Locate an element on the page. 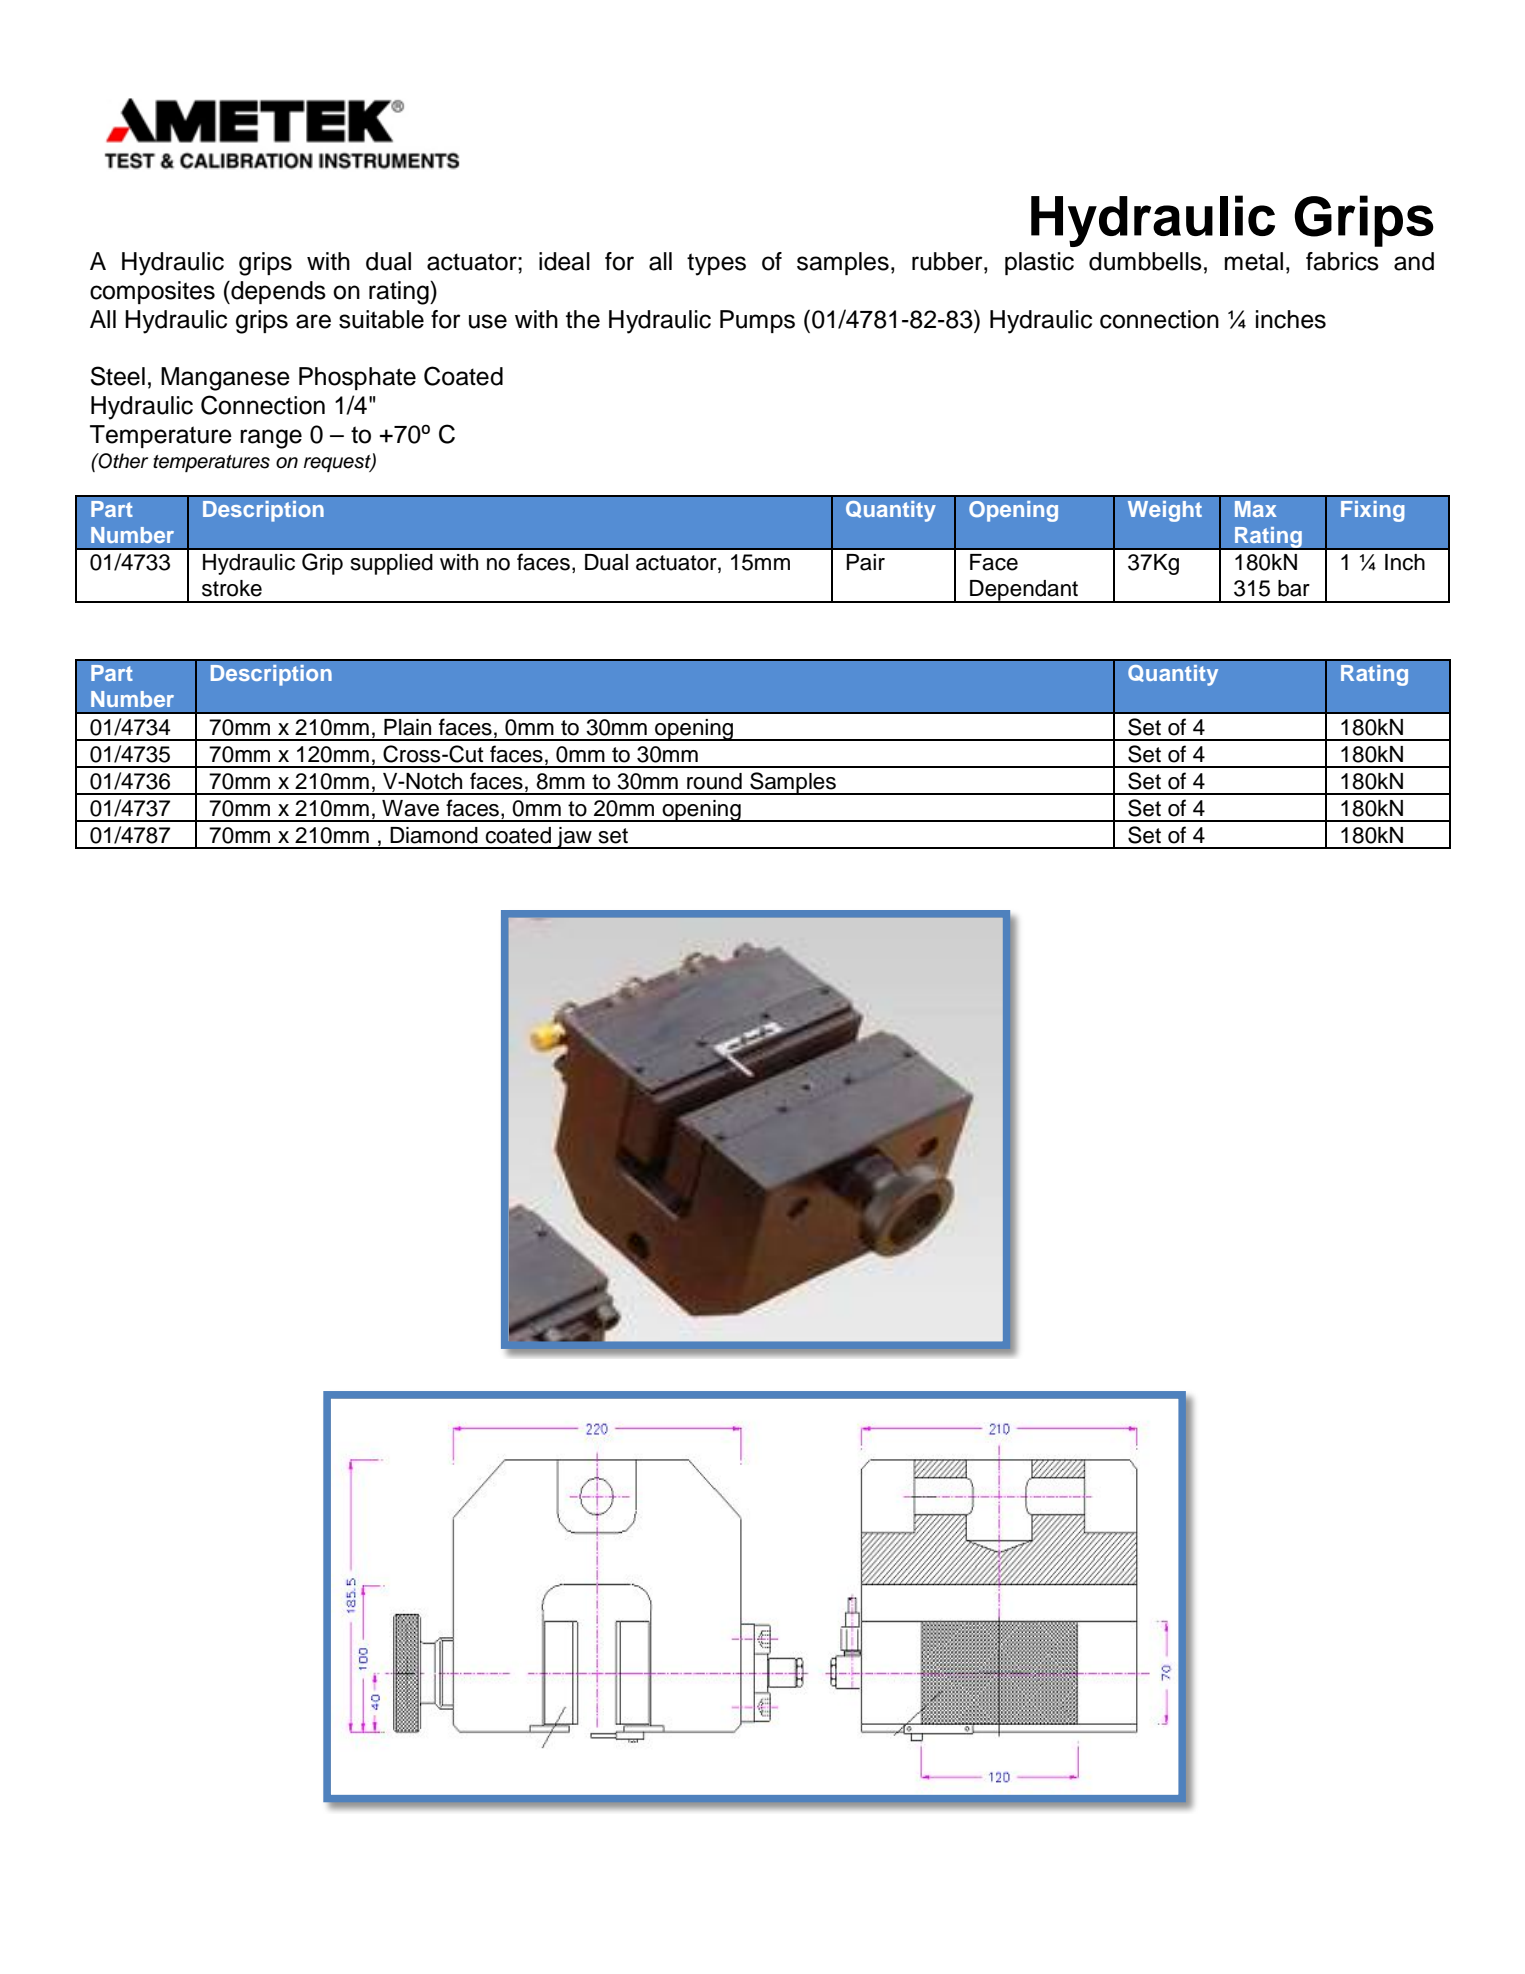 This image has height=1974, width=1525. supplied is located at coordinates (392, 564).
